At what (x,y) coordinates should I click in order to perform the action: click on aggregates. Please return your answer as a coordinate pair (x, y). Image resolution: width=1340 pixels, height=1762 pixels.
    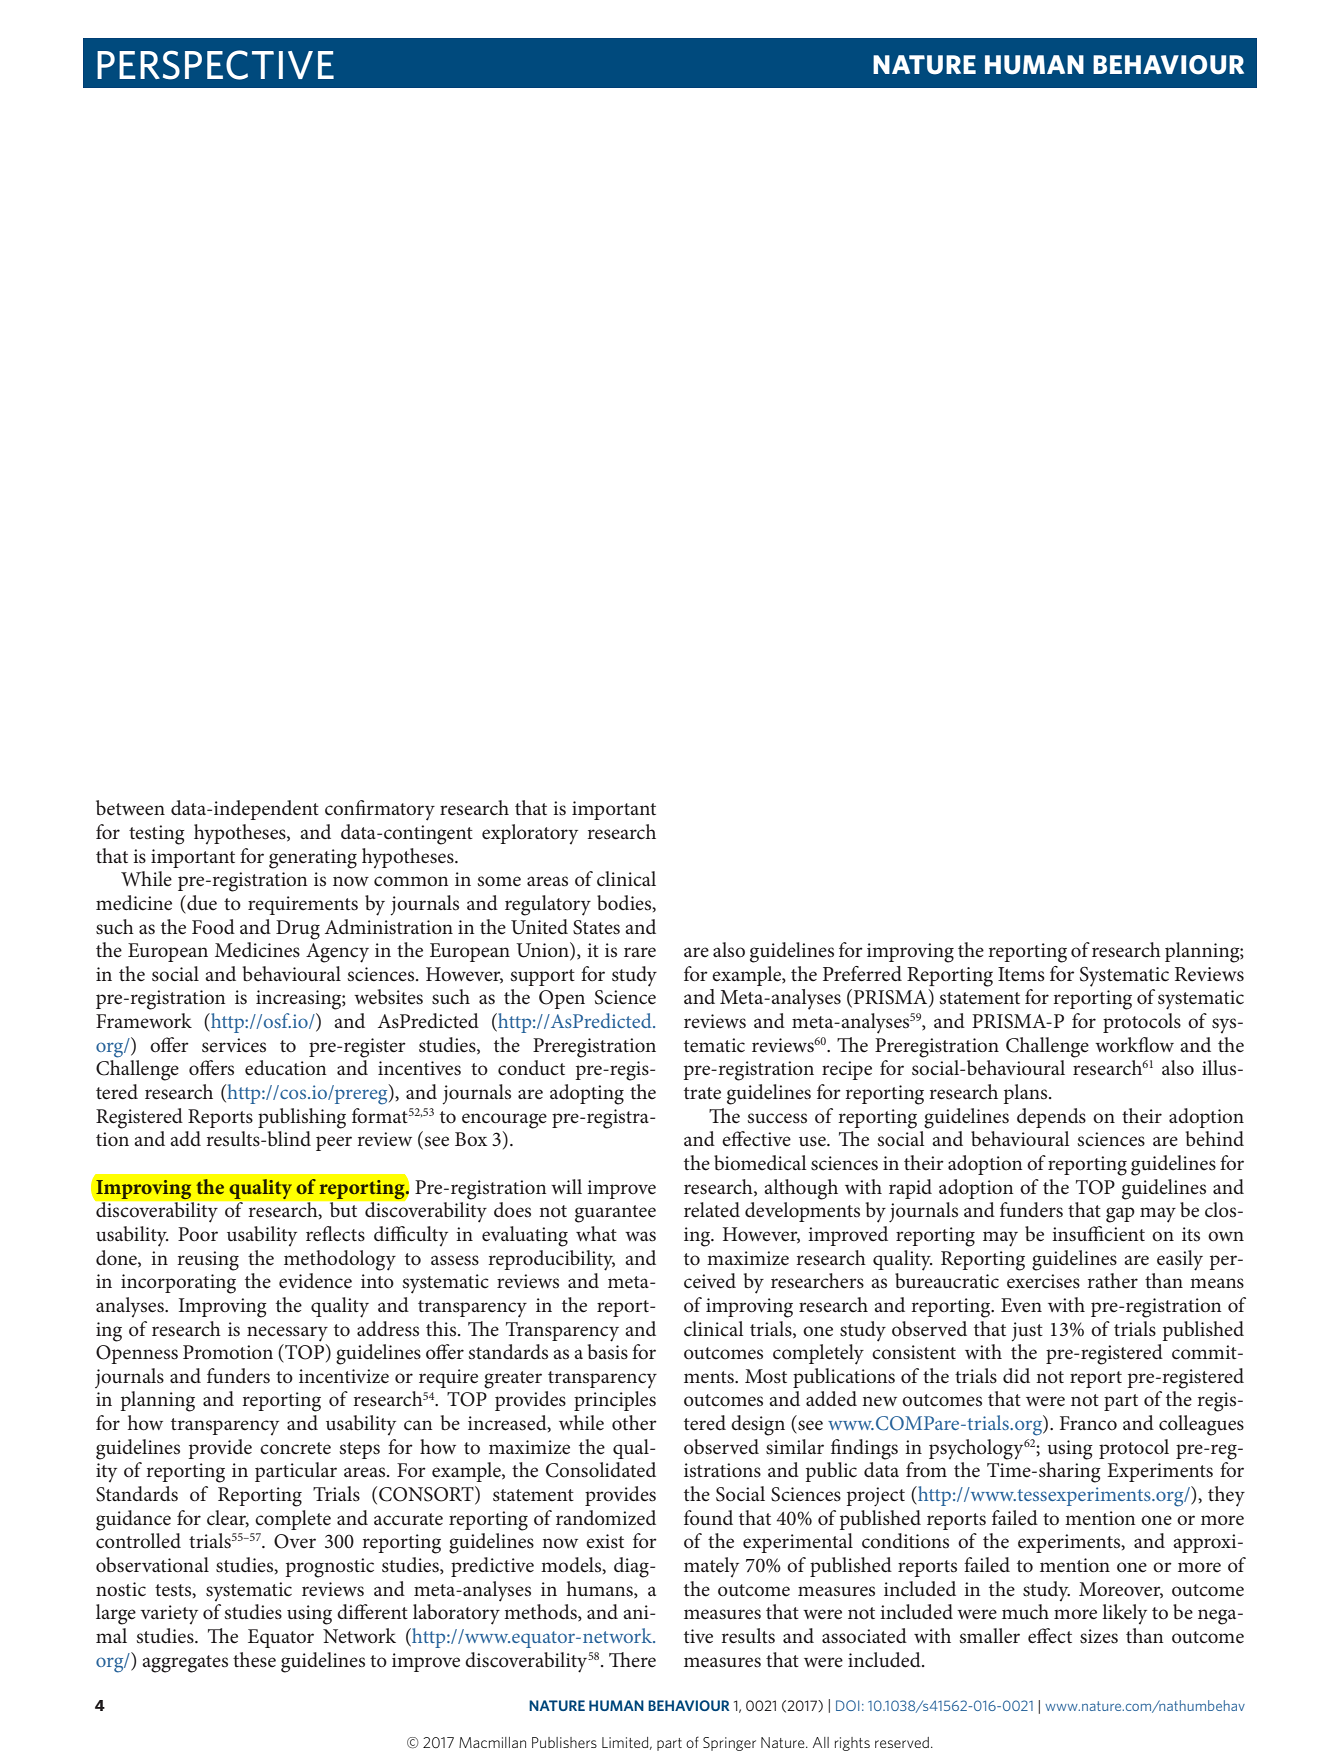
    Looking at the image, I should click on (185, 1664).
